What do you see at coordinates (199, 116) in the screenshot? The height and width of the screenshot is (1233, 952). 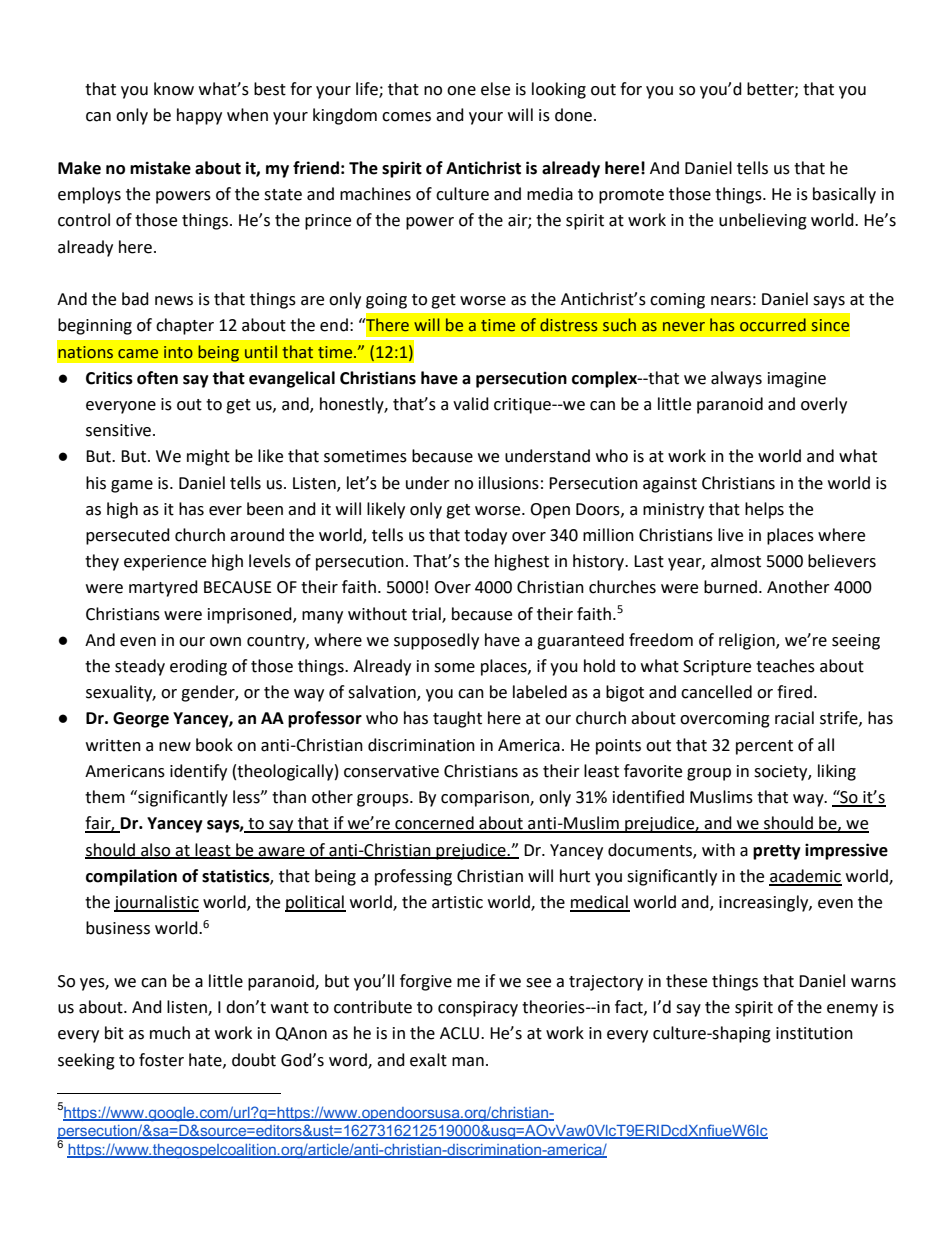 I see `happy` at bounding box center [199, 116].
